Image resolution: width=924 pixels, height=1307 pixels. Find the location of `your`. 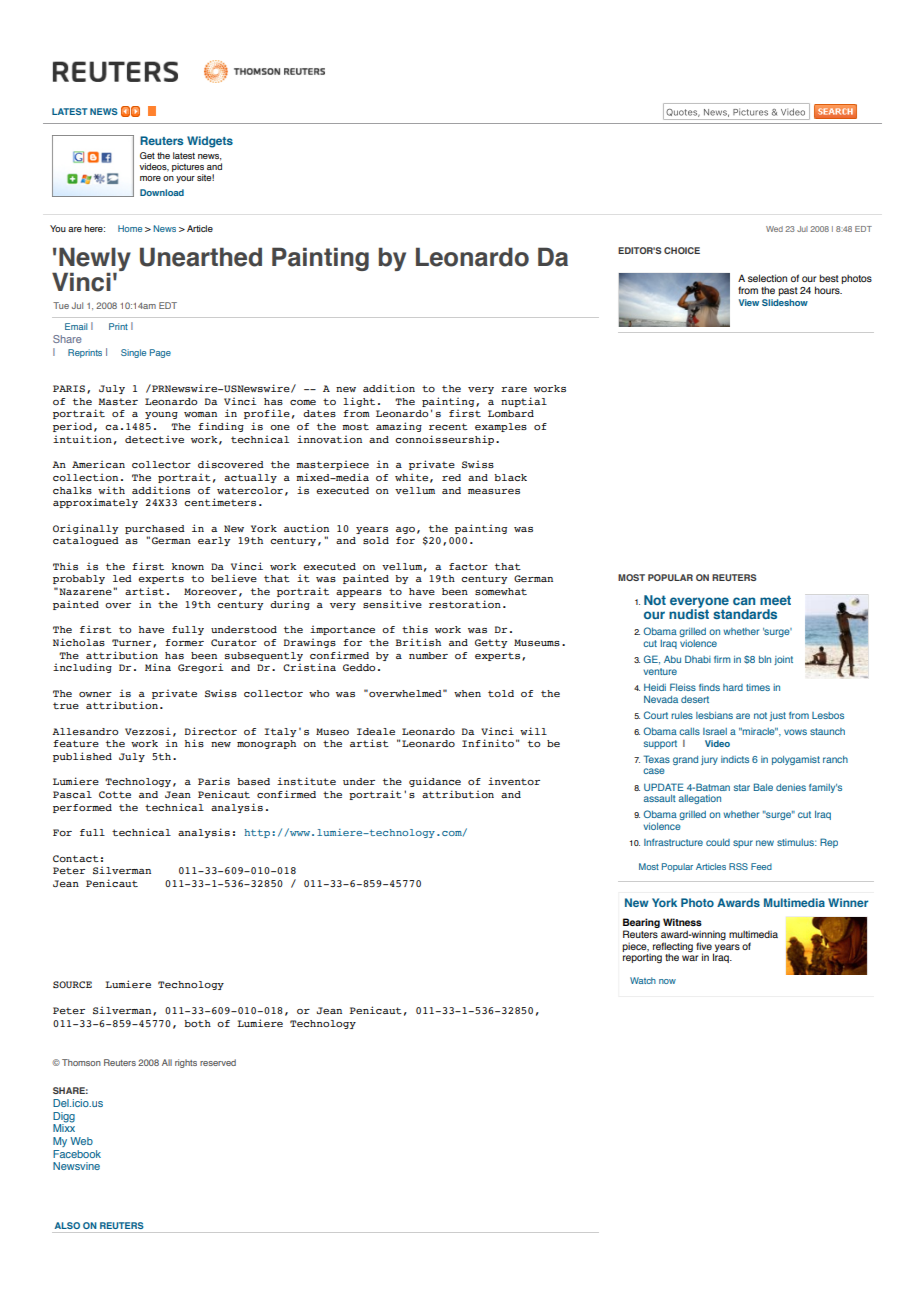

your is located at coordinates (185, 179).
